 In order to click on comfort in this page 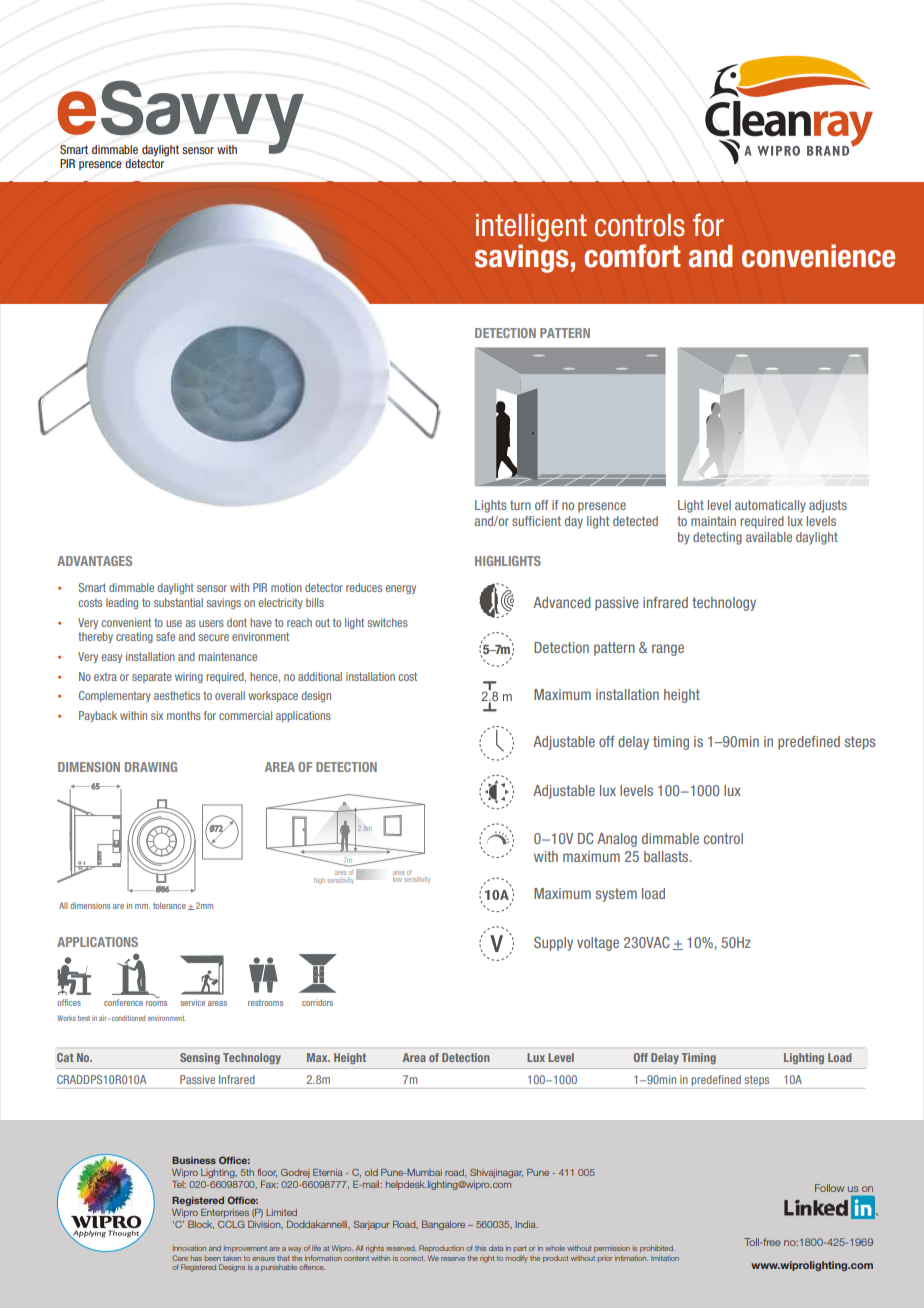, I will do `click(632, 256)`.
